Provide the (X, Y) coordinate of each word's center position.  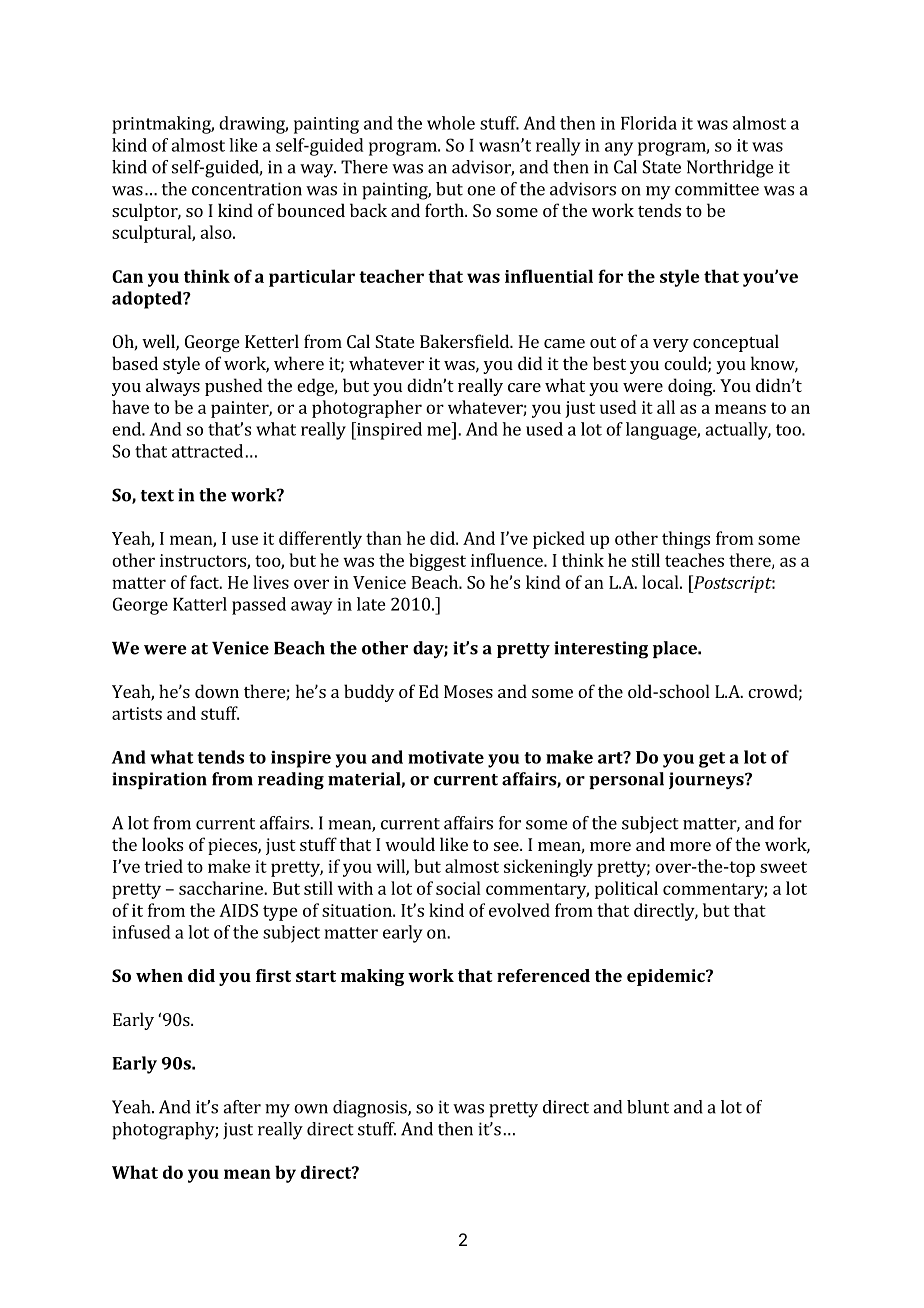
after (242, 1107)
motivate (446, 757)
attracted (207, 451)
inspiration (159, 780)
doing (691, 387)
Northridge (730, 169)
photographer (367, 409)
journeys (707, 781)
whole (451, 123)
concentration (247, 189)
